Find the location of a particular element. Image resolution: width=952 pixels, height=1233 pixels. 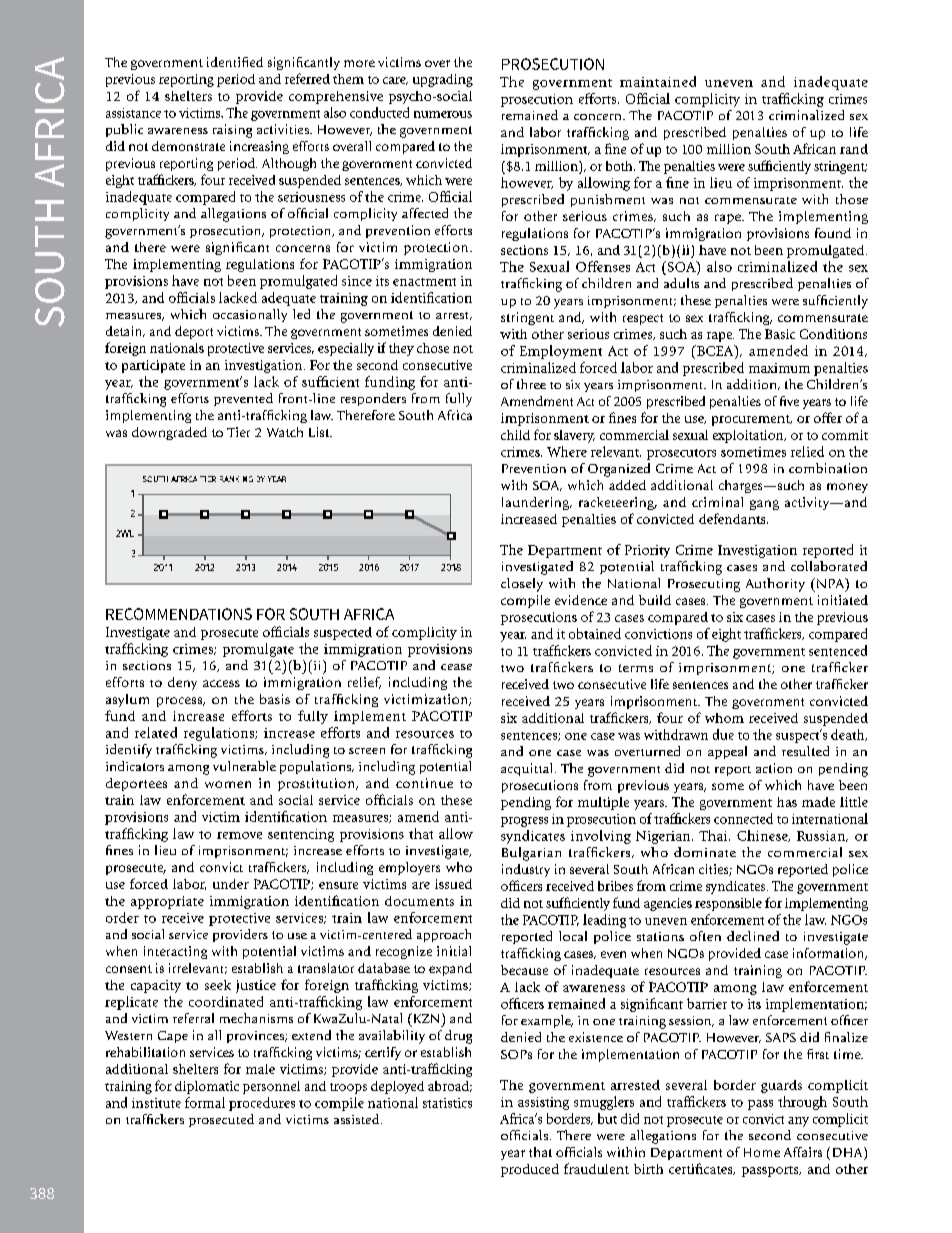

acquittal is located at coordinates (528, 769).
